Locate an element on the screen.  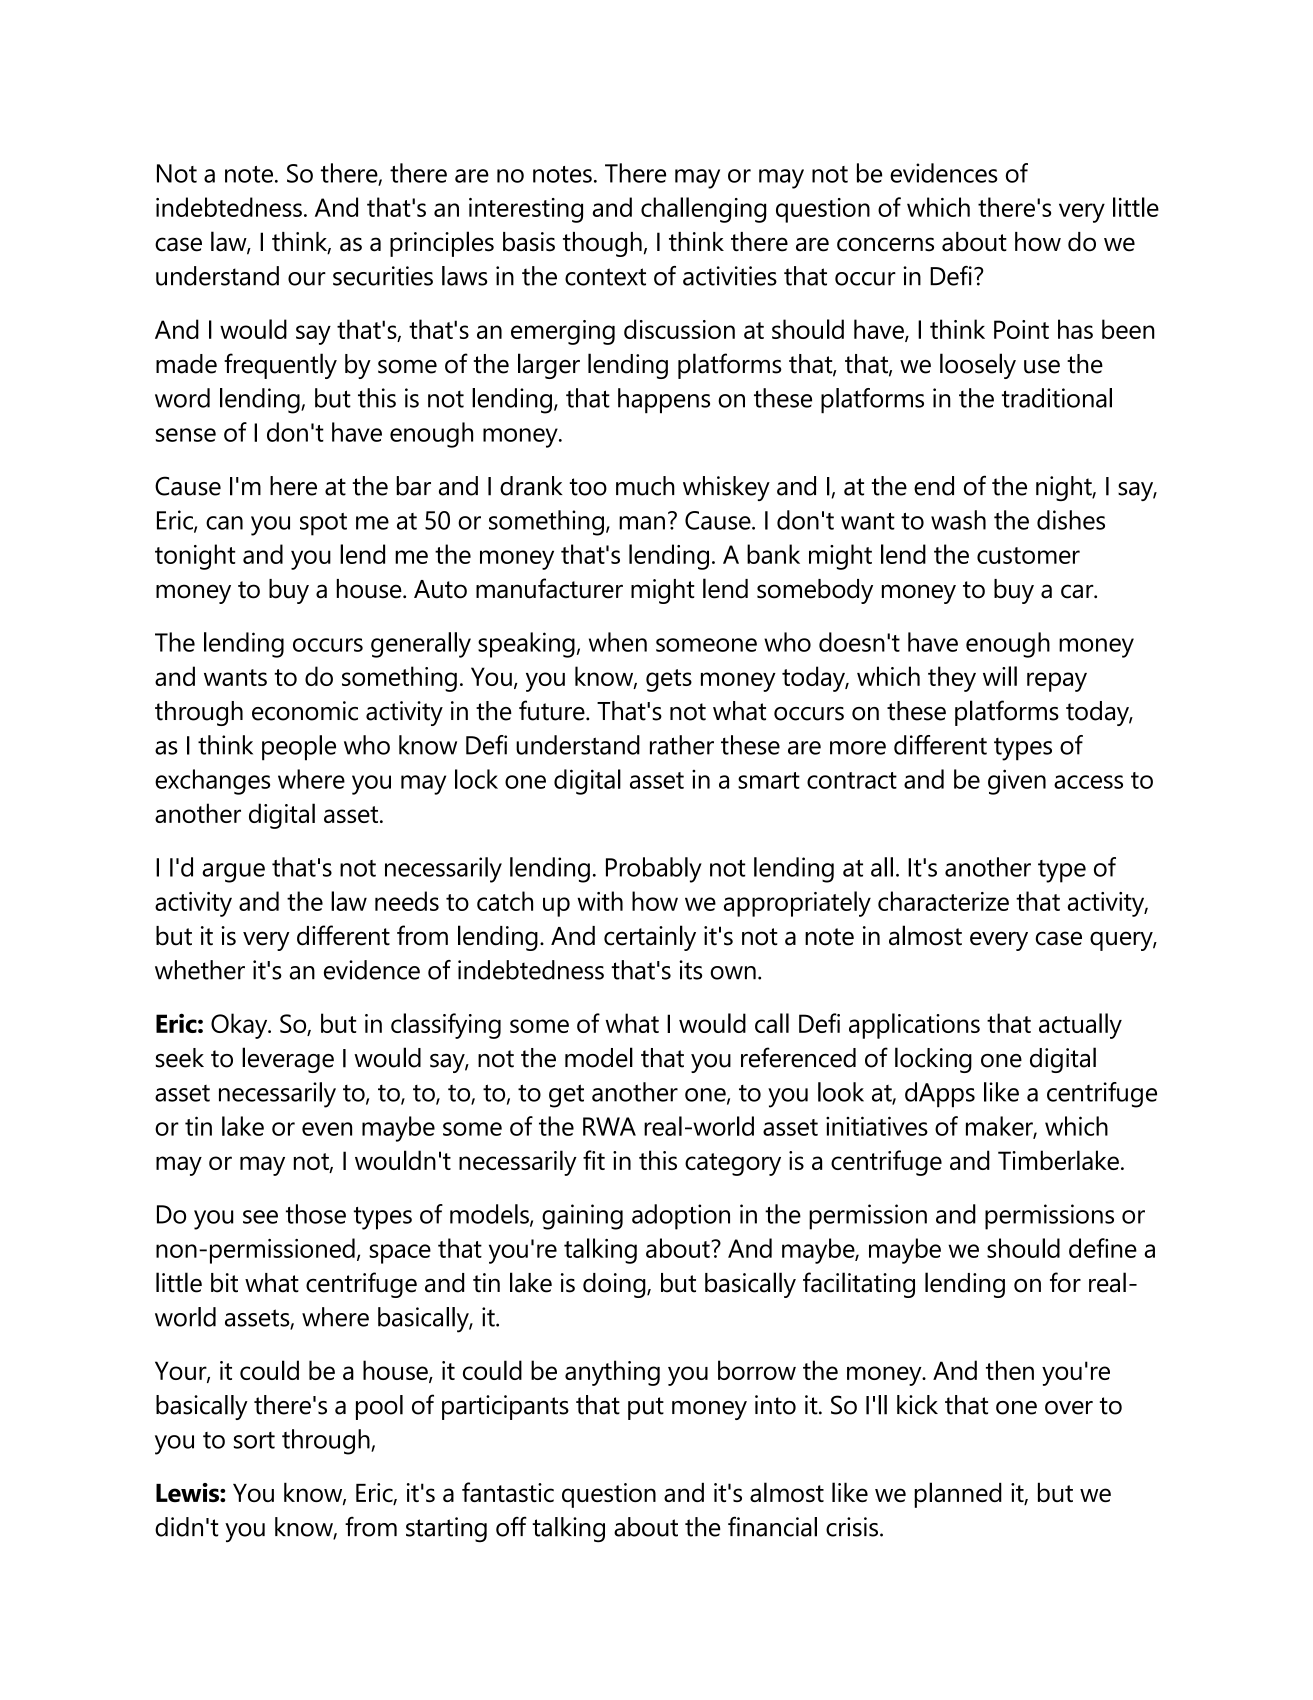
economic is located at coordinates (305, 711).
